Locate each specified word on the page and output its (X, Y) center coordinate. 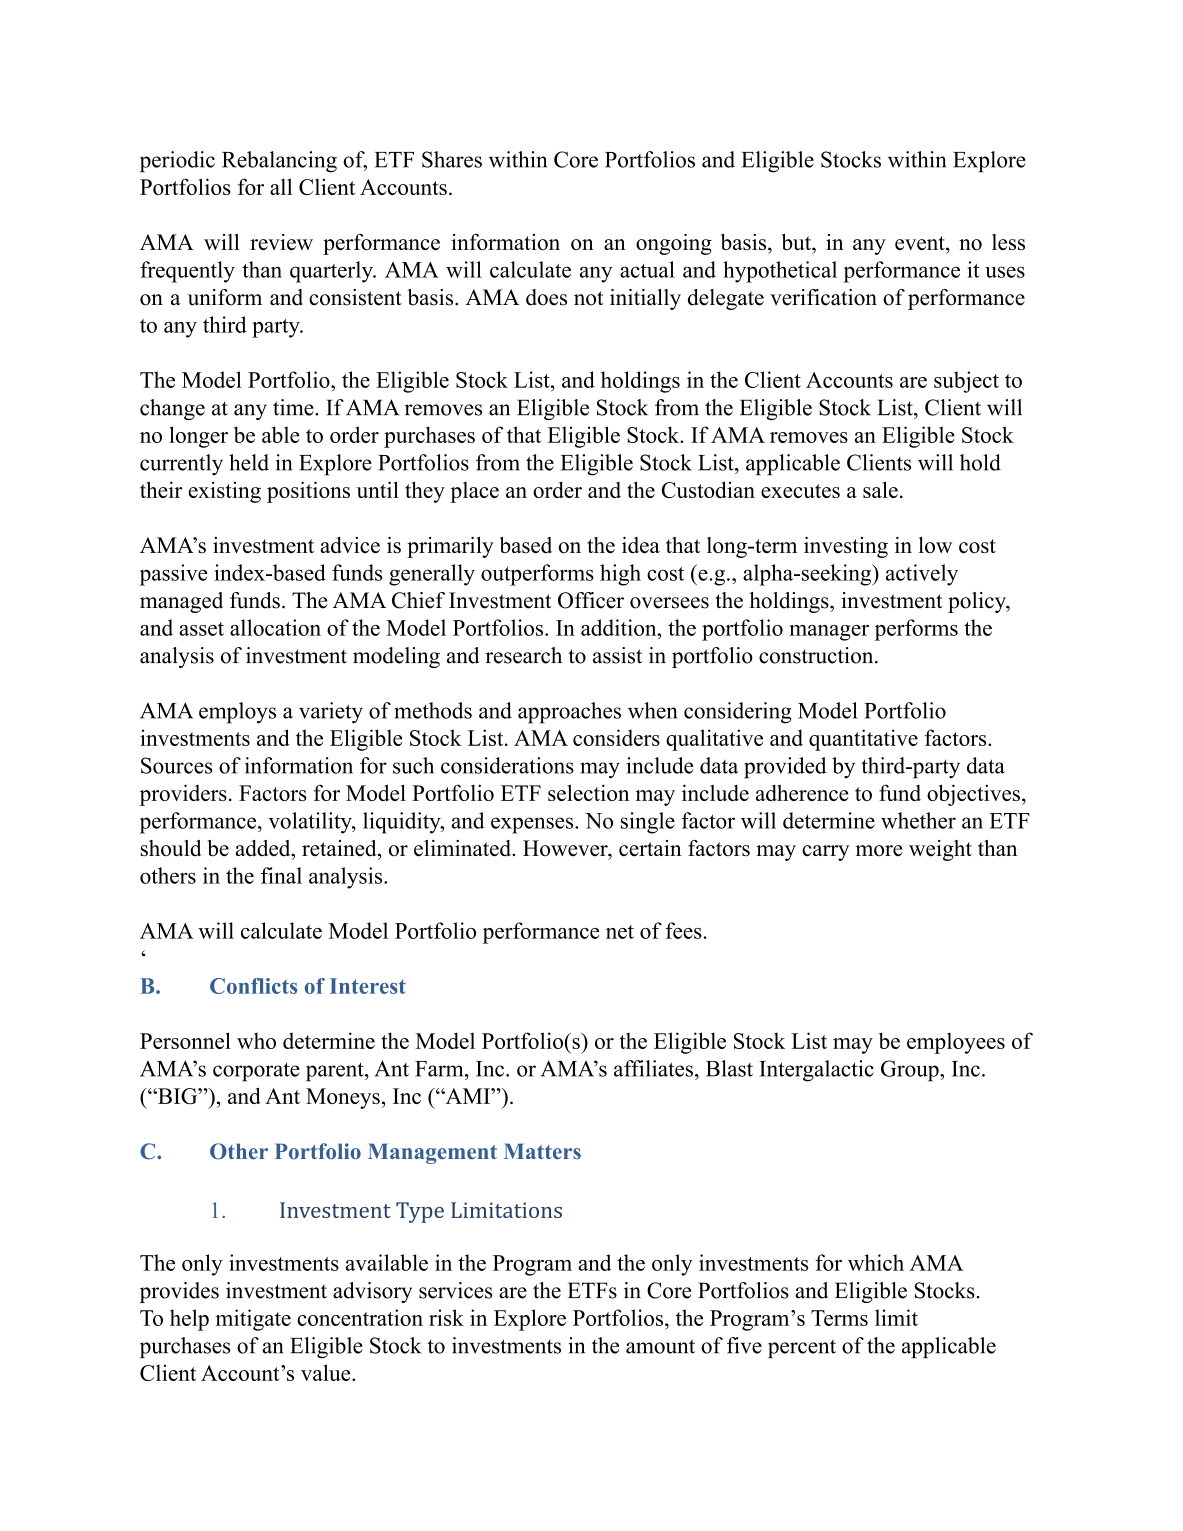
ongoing (674, 244)
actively (922, 575)
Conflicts (253, 986)
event (921, 243)
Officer (591, 600)
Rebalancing (279, 162)
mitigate (253, 1320)
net (620, 932)
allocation (275, 627)
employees (956, 1043)
